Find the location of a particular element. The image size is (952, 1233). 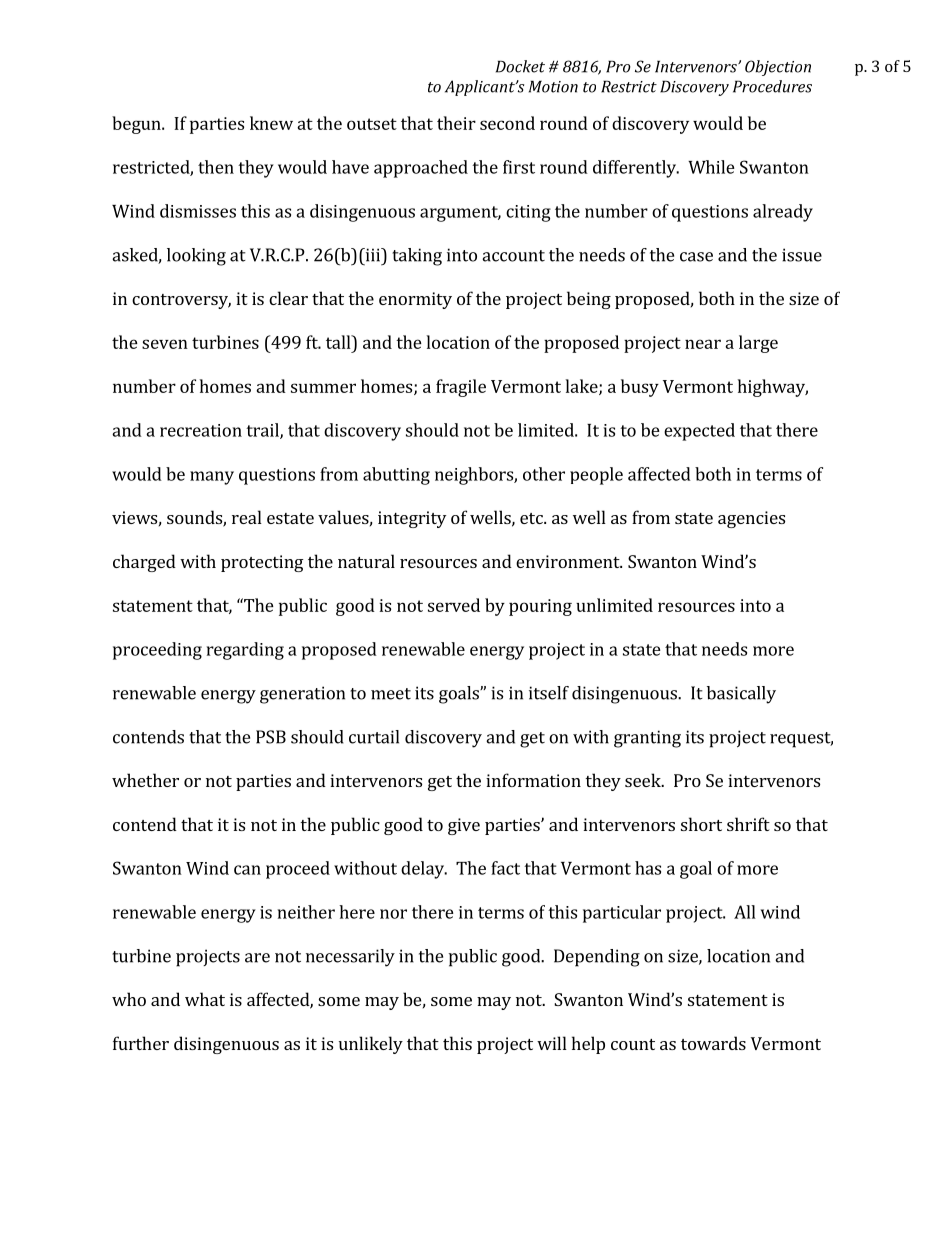

agencies is located at coordinates (751, 519).
